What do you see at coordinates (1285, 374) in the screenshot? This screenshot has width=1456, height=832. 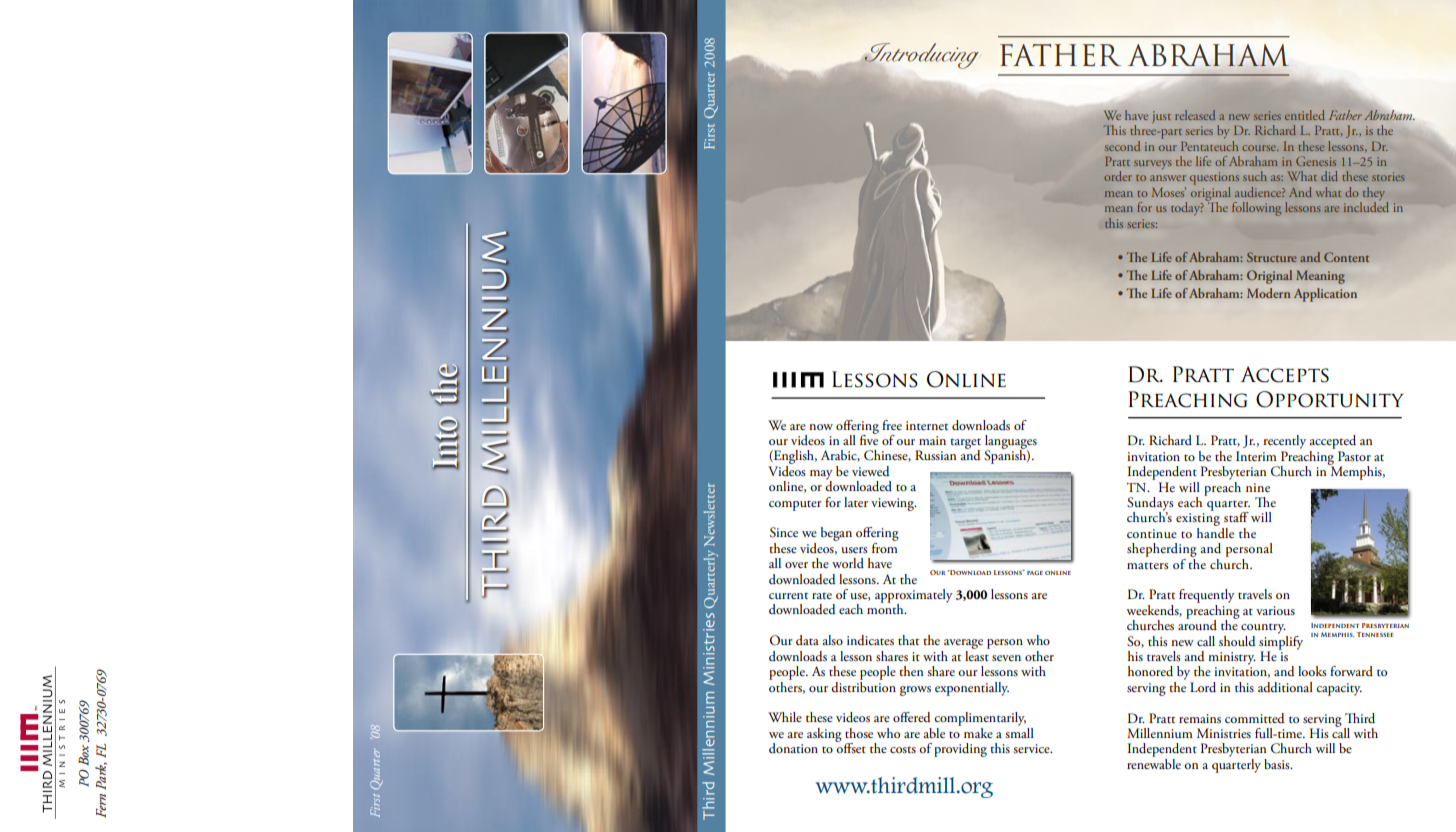 I see `Accepts` at bounding box center [1285, 374].
